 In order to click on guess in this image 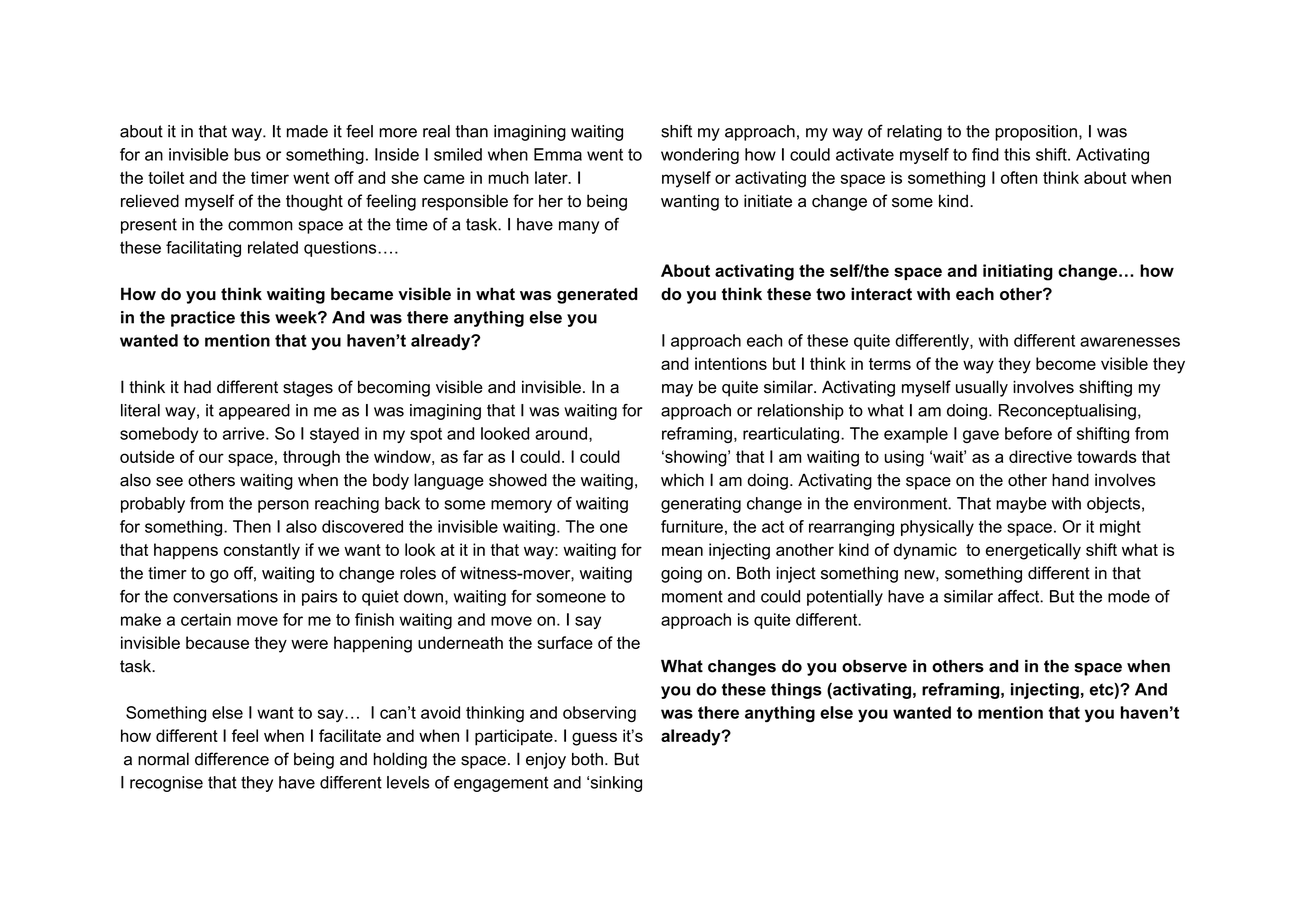, I will do `click(594, 739)`.
